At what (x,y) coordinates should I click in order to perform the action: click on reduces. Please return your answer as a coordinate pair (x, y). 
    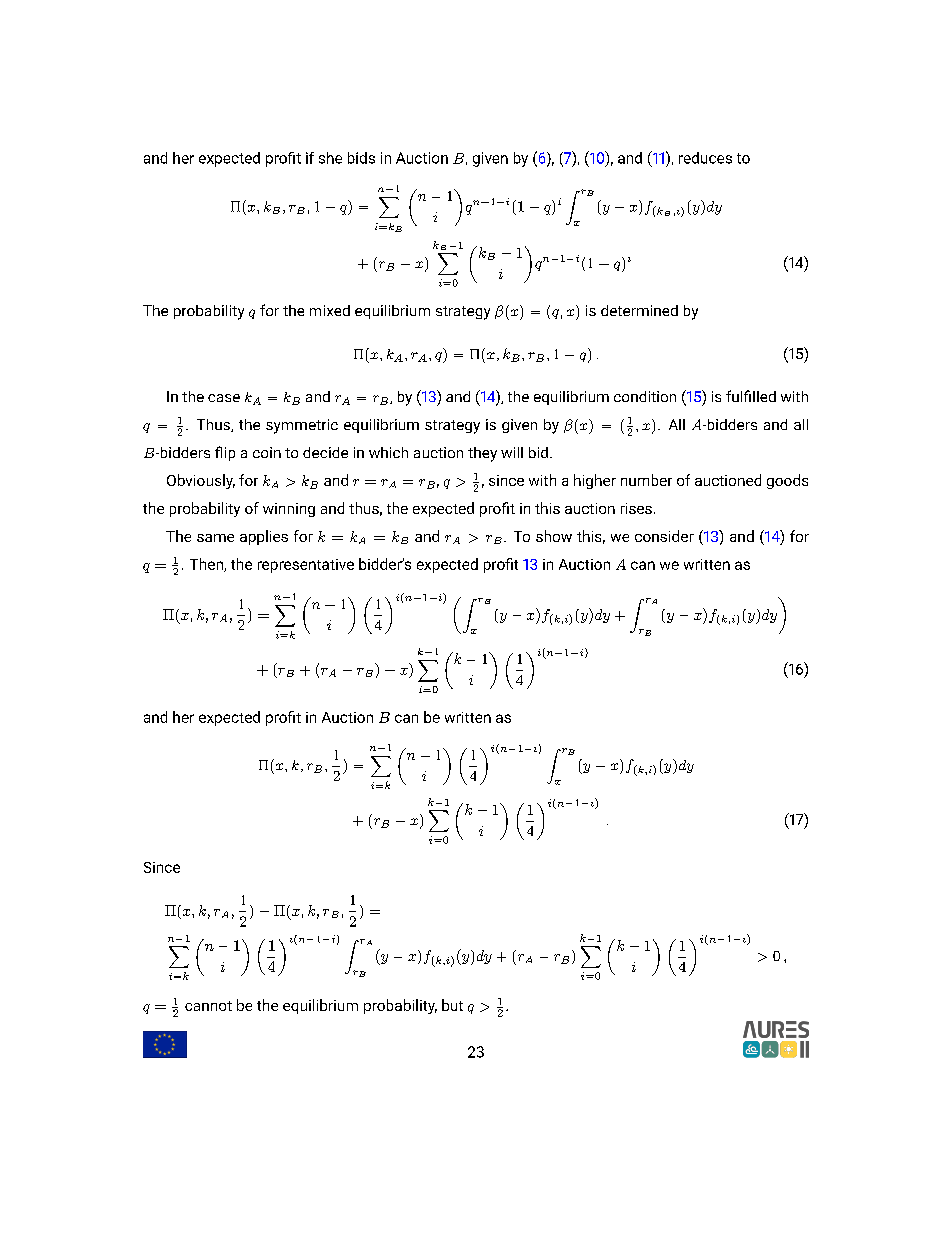
    Looking at the image, I should click on (705, 158).
